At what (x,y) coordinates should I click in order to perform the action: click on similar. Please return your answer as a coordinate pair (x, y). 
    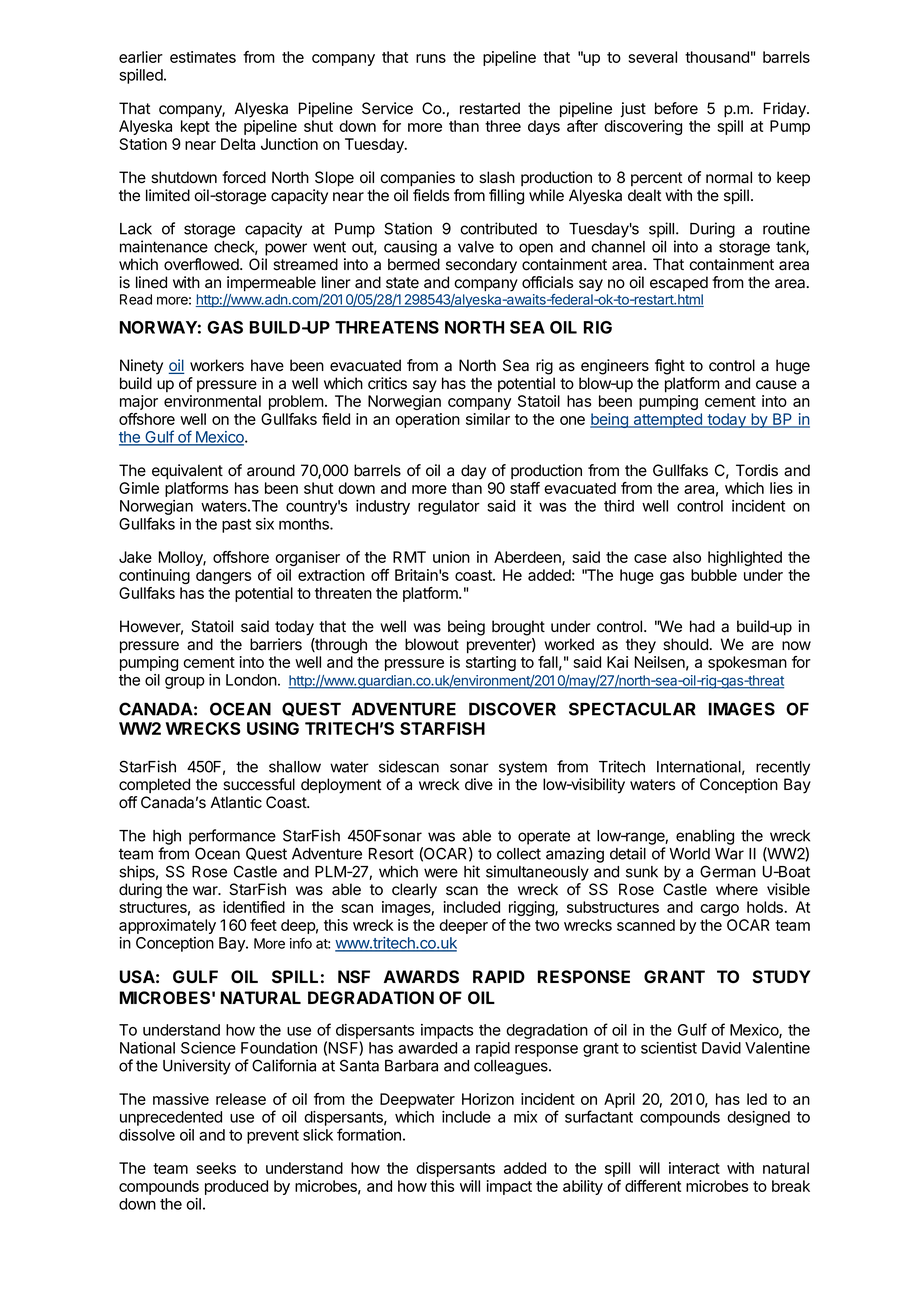
    Looking at the image, I should click on (488, 419).
